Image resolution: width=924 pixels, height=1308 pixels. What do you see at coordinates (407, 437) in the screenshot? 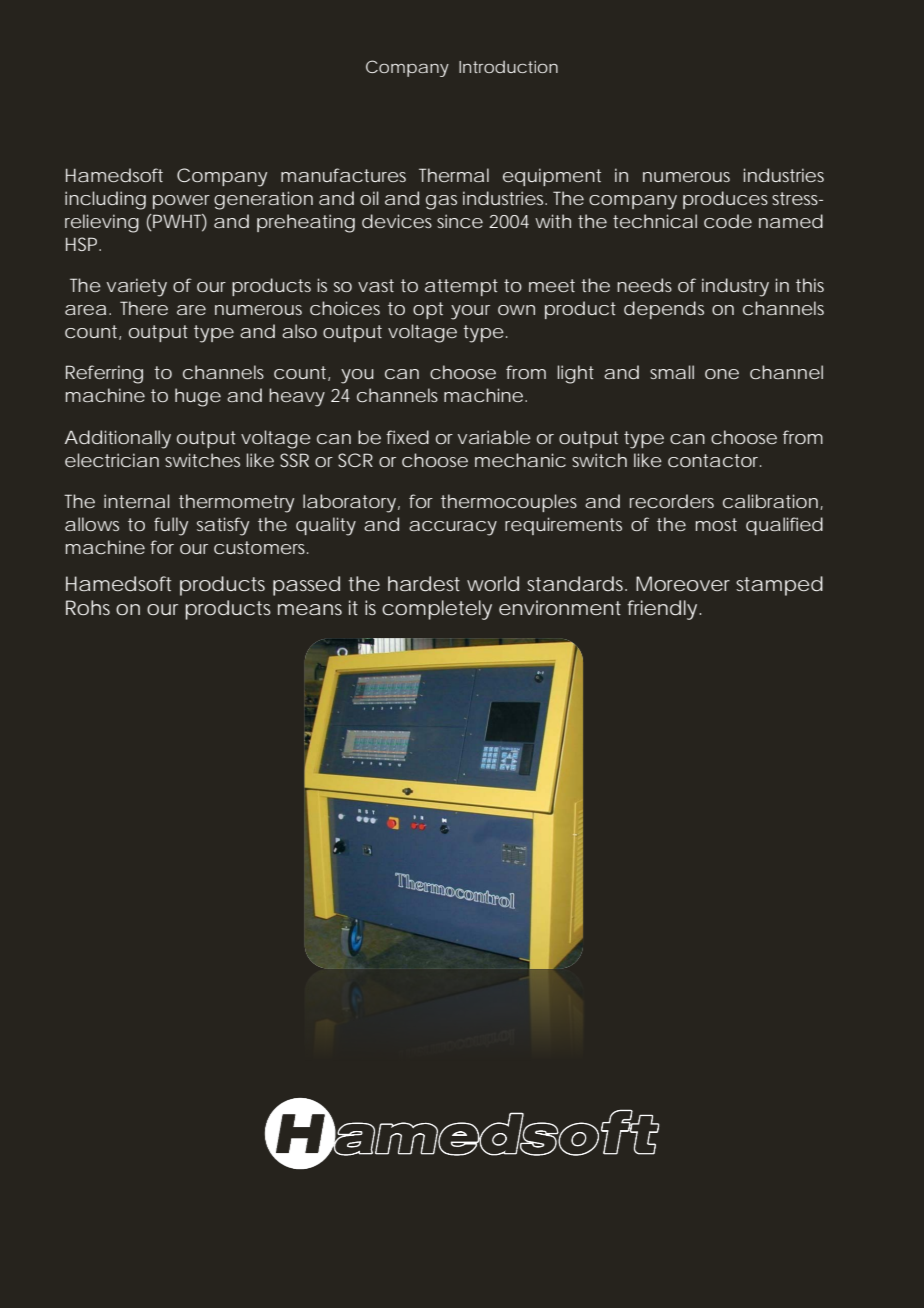
I see `fixed` at bounding box center [407, 437].
